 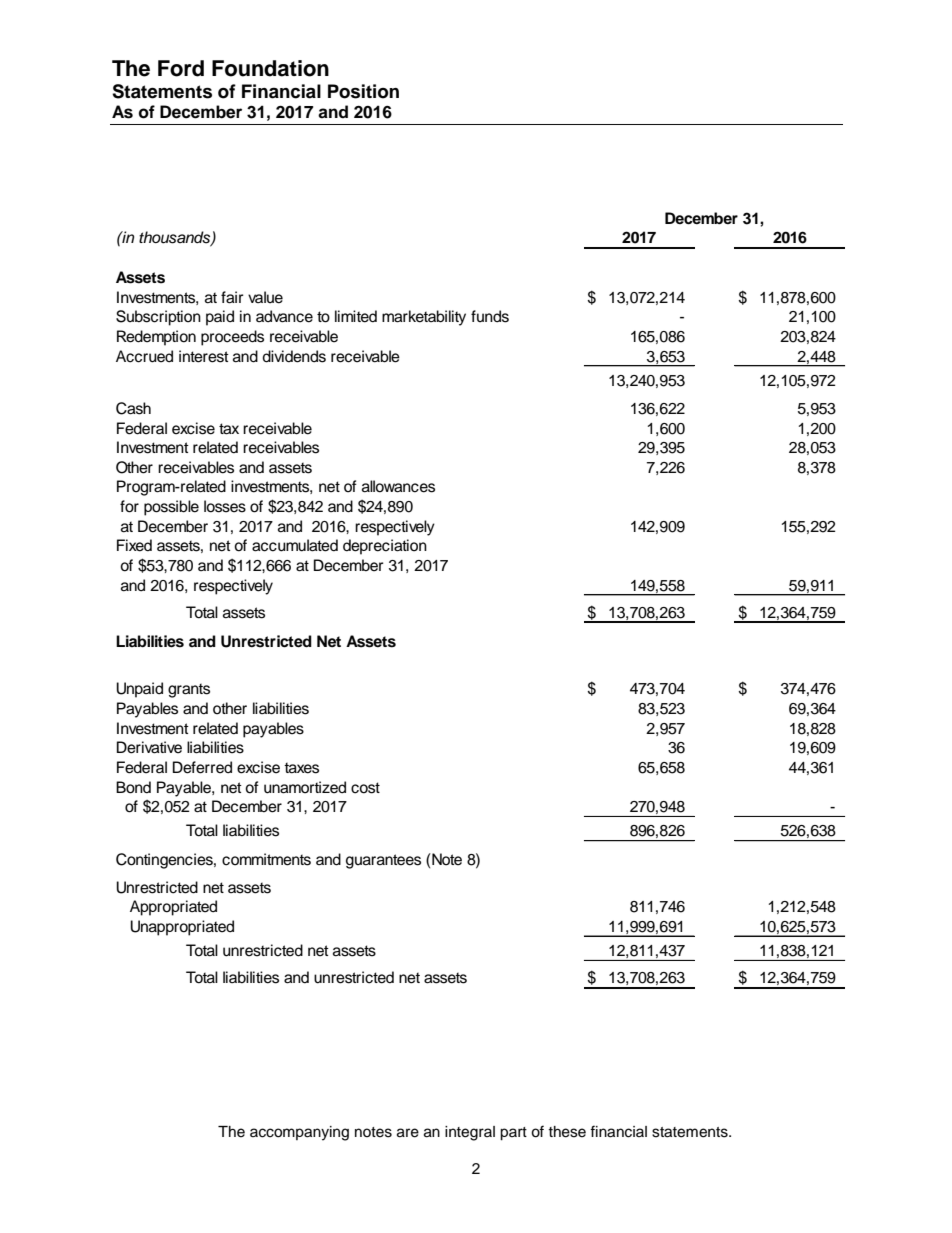 What do you see at coordinates (398, 486) in the page?
I see `allowances` at bounding box center [398, 486].
